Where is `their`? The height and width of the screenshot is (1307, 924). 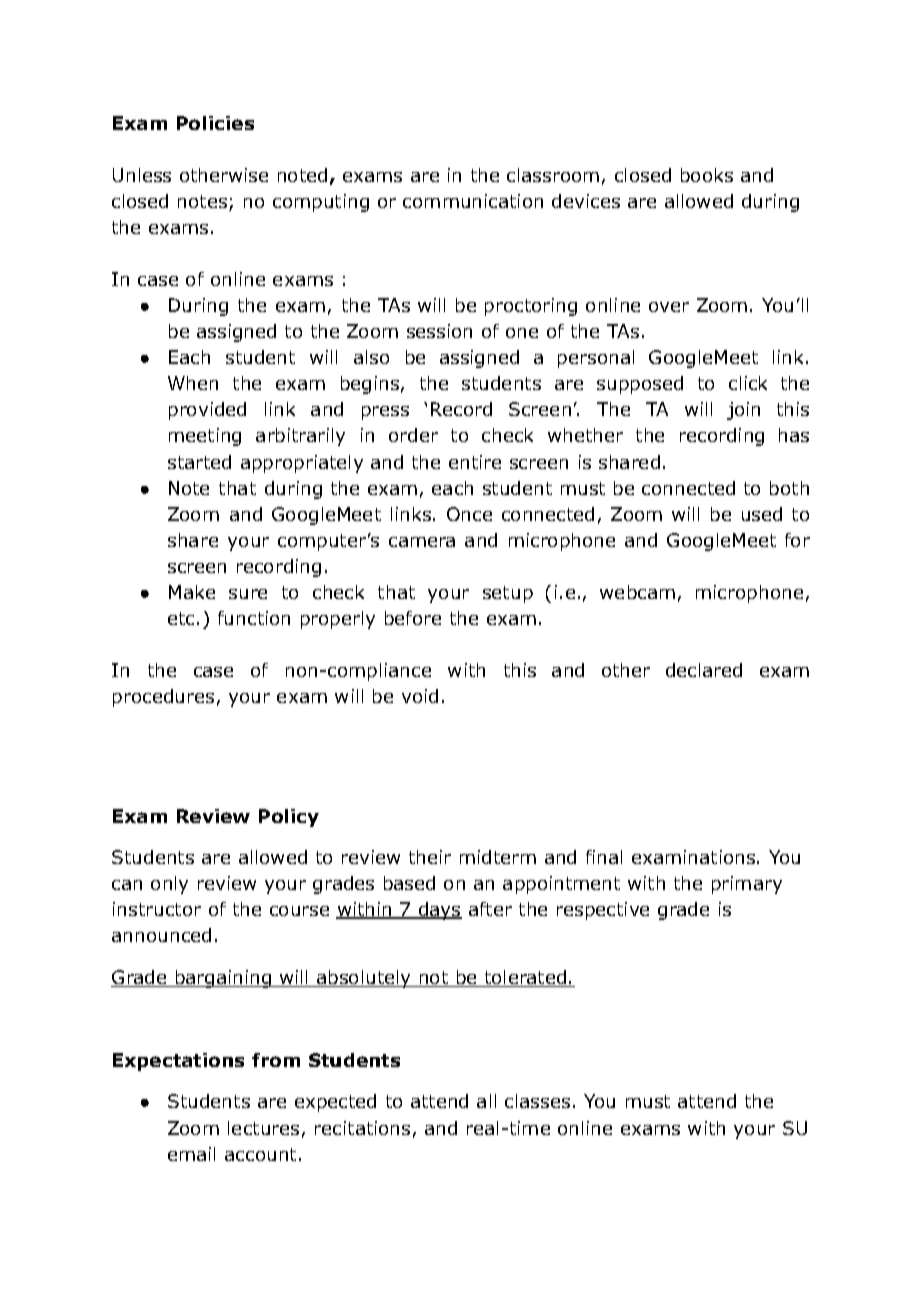
their is located at coordinates (430, 857).
